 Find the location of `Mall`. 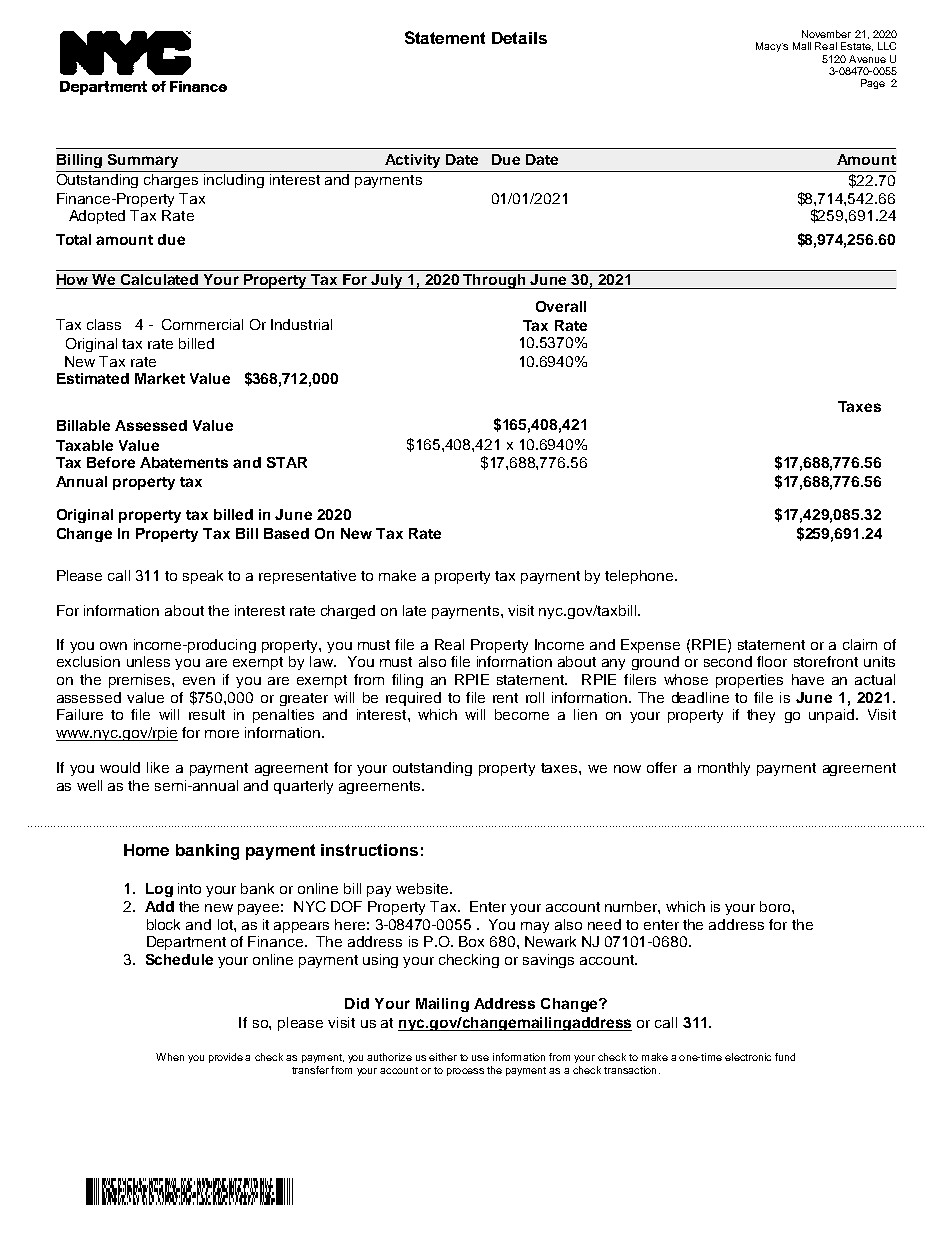

Mall is located at coordinates (802, 46).
